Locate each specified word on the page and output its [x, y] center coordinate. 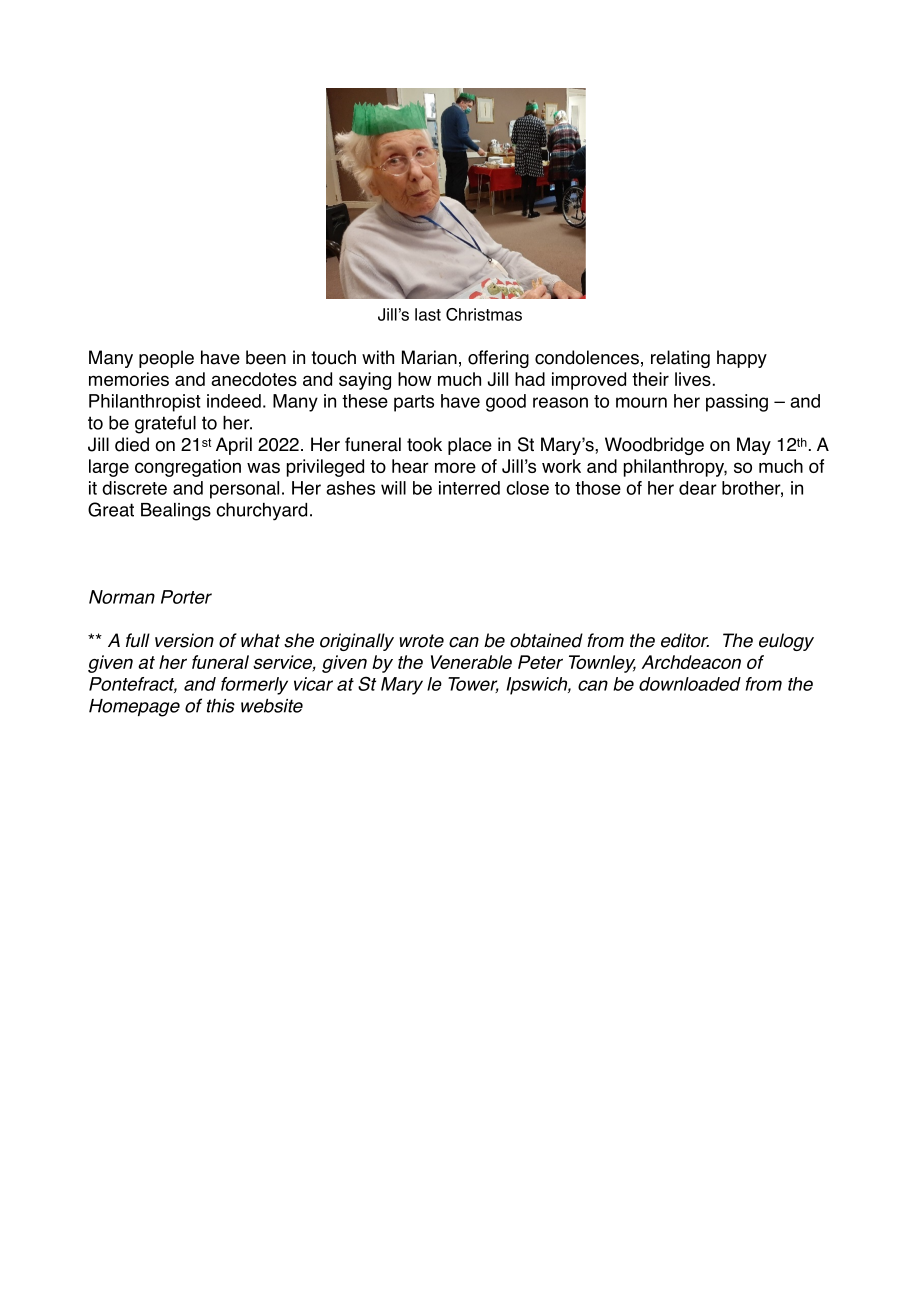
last [428, 314]
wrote [422, 641]
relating [680, 359]
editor [685, 640]
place [470, 446]
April [234, 446]
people [166, 359]
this [221, 706]
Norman [122, 597]
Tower [473, 685]
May [754, 446]
